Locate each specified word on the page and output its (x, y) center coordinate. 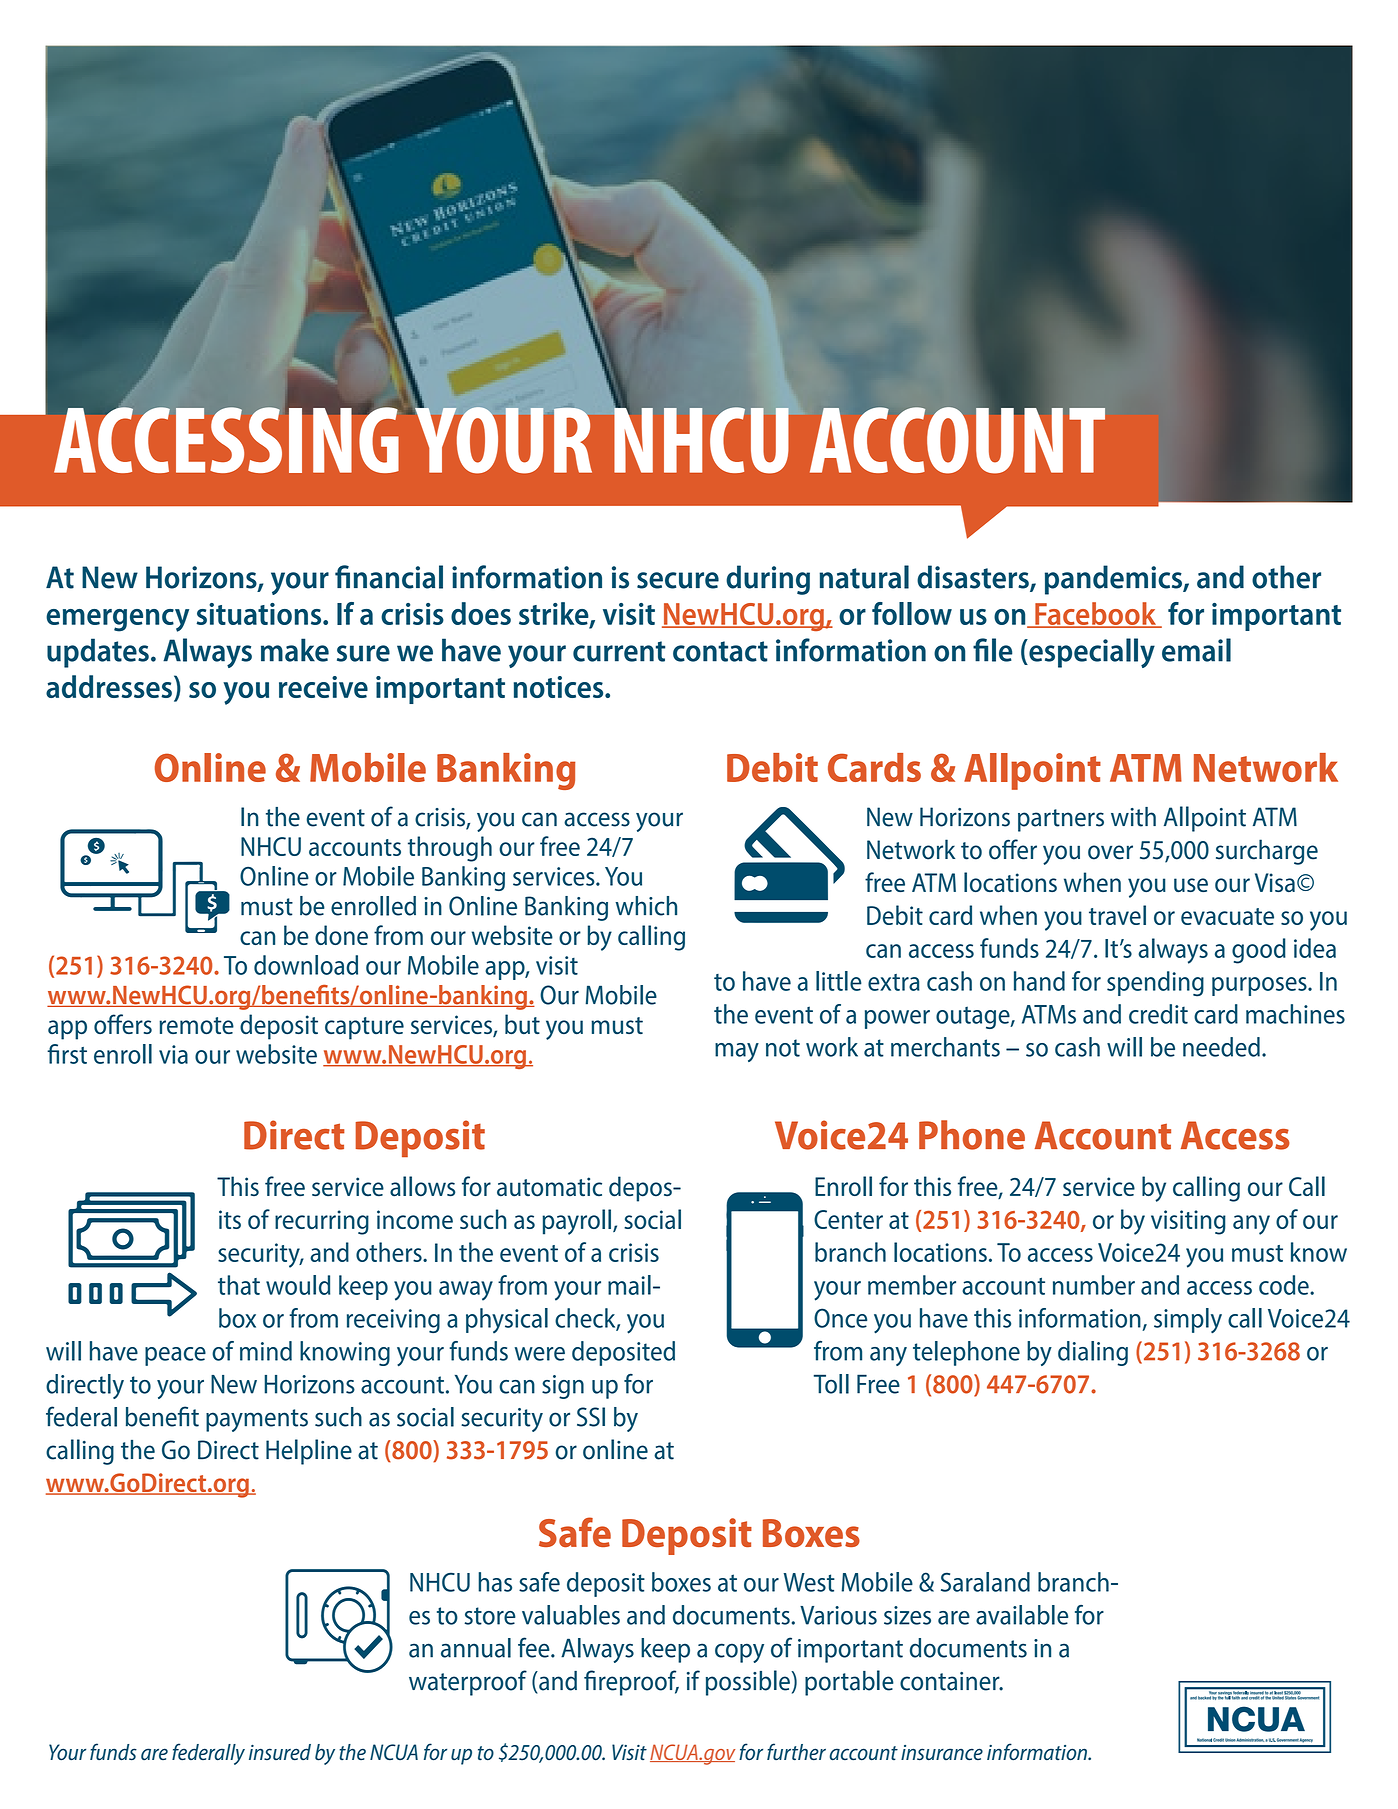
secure (678, 580)
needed (1221, 1047)
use (1191, 885)
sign (563, 1387)
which (646, 906)
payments (257, 1420)
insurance (942, 1753)
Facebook (1095, 614)
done (341, 935)
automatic (549, 1187)
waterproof (468, 1683)
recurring (322, 1222)
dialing (1093, 1353)
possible (748, 1683)
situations (260, 614)
